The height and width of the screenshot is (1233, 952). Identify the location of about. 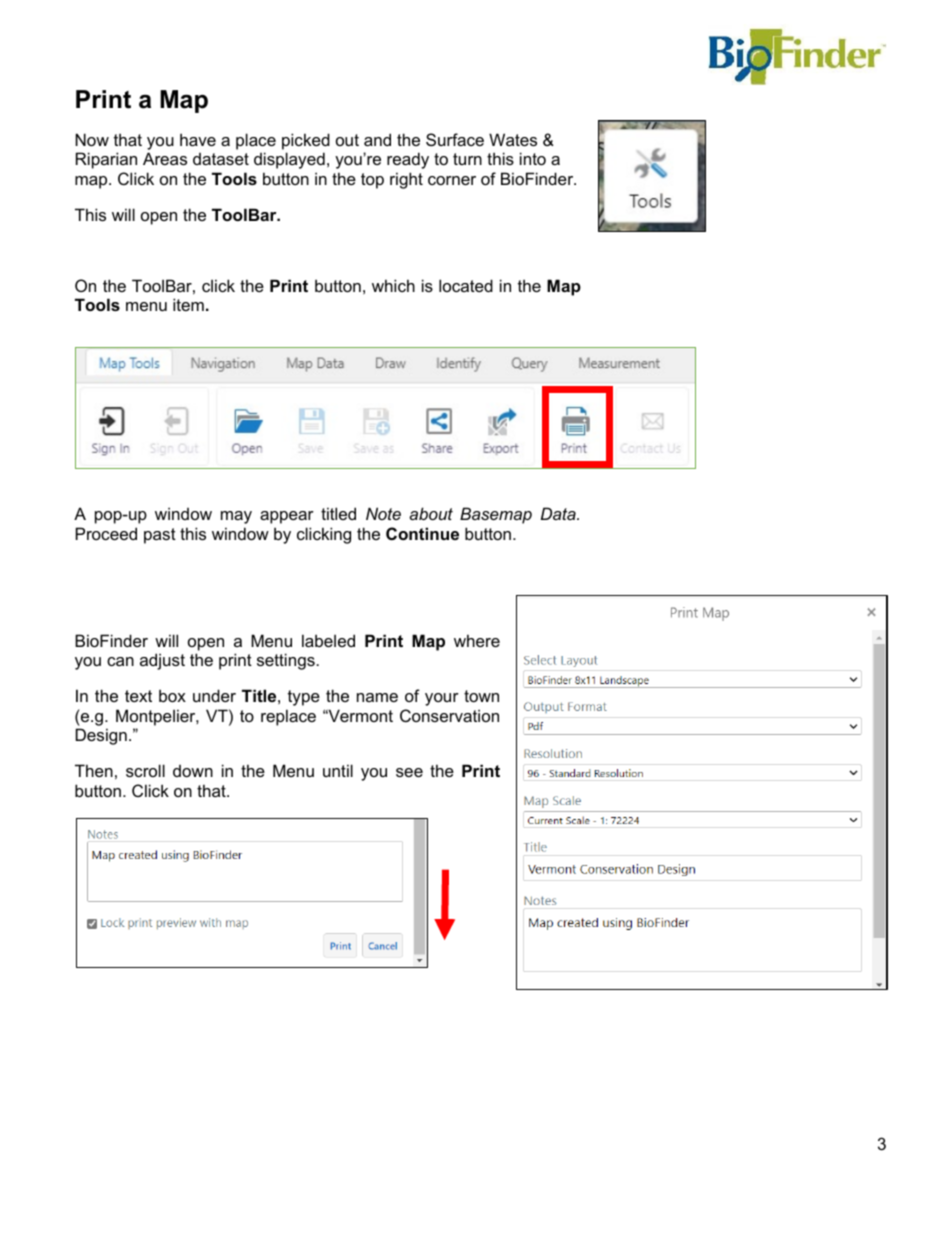
(431, 513).
